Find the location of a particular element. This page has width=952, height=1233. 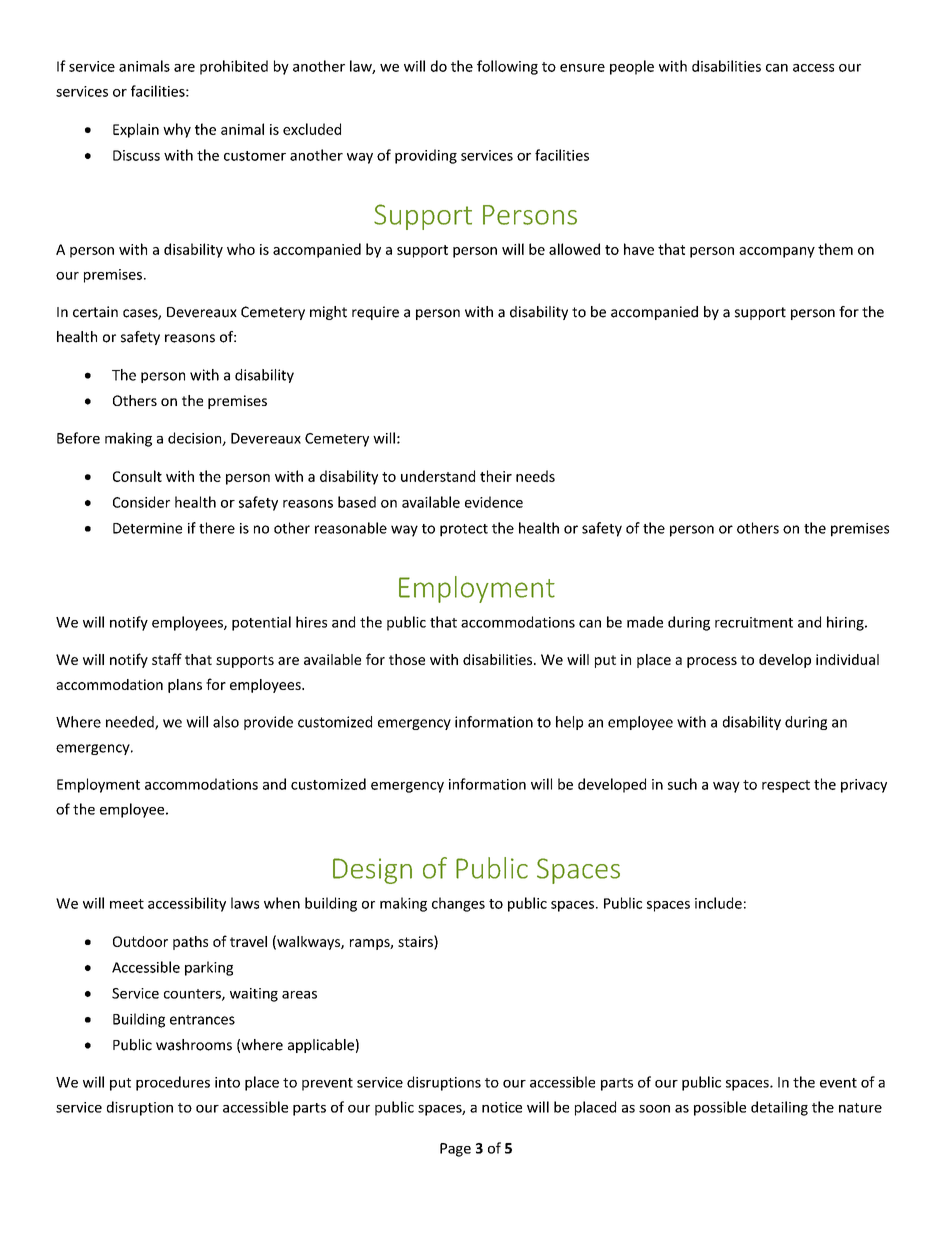

notice is located at coordinates (502, 1107).
